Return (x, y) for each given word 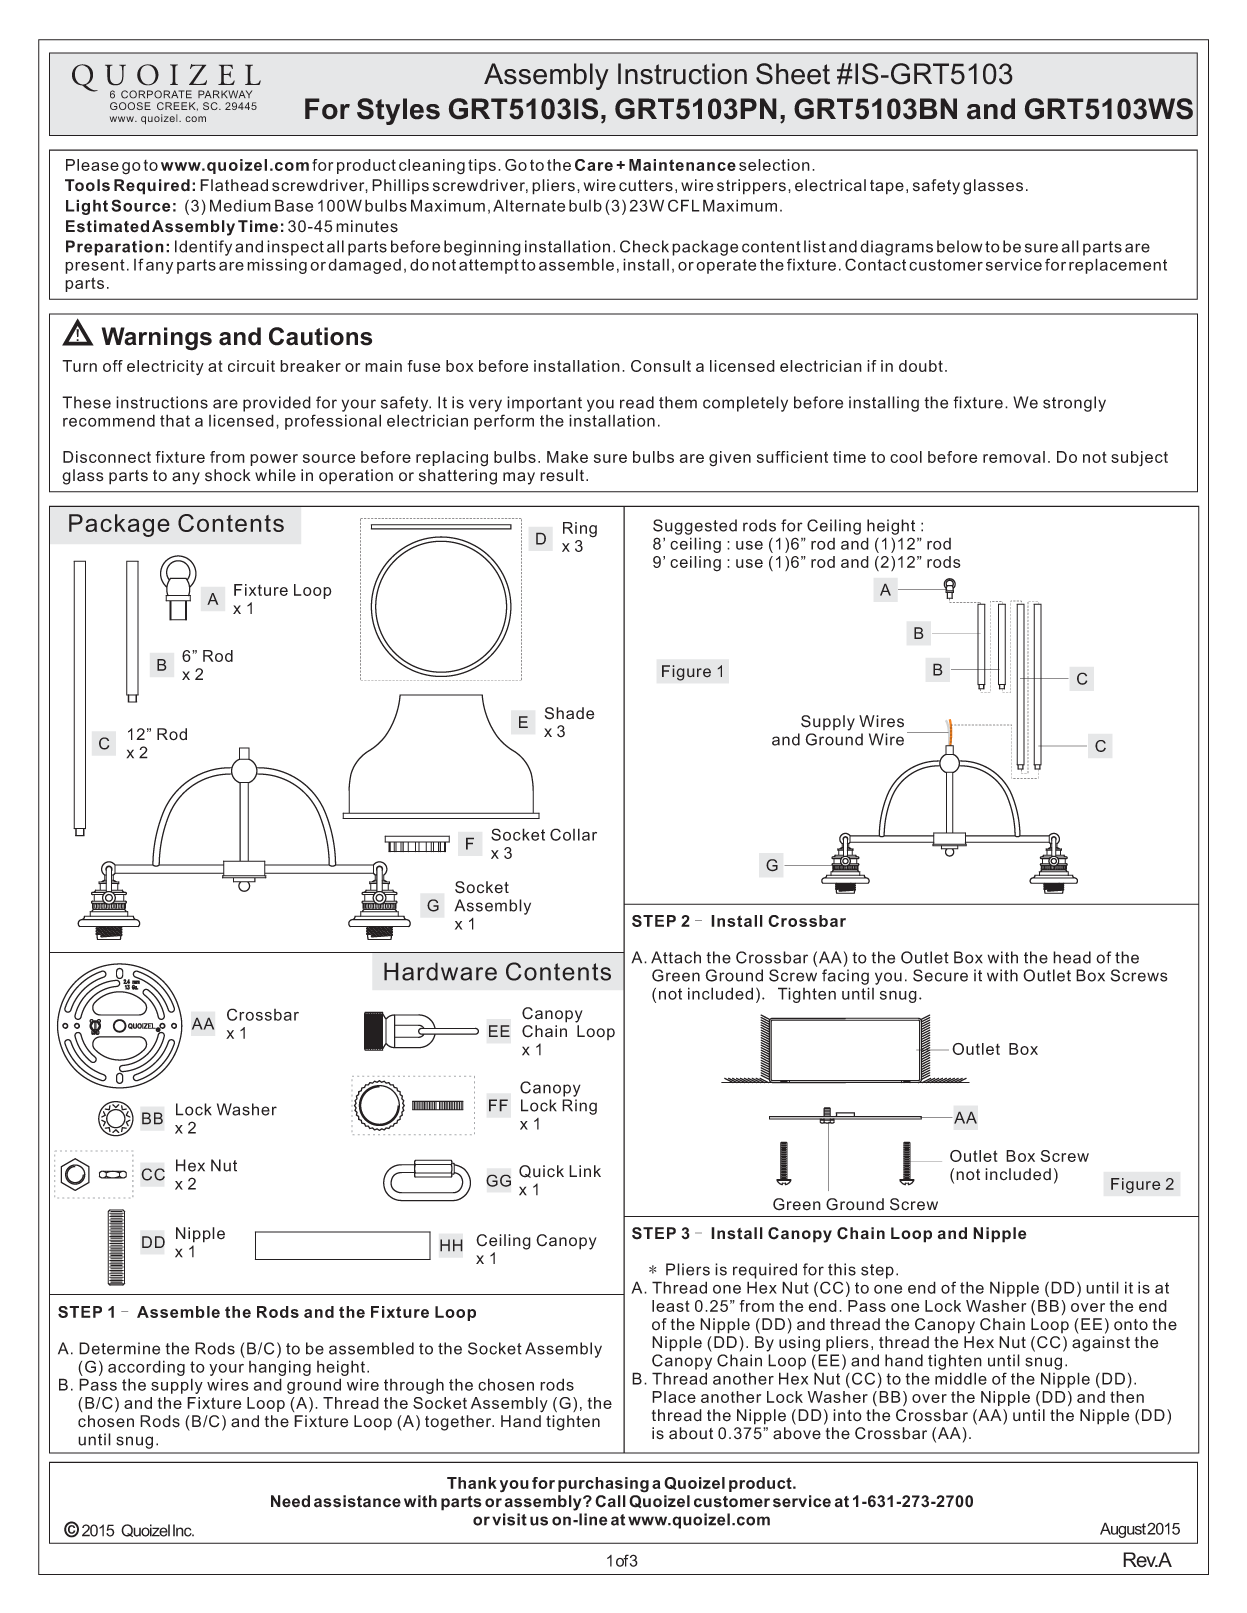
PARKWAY (225, 94)
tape (887, 187)
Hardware (440, 971)
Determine (119, 1348)
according (146, 1368)
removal (1014, 457)
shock (228, 475)
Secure (940, 975)
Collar (573, 834)
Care (594, 165)
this (842, 1269)
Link (585, 1171)
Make (567, 457)
